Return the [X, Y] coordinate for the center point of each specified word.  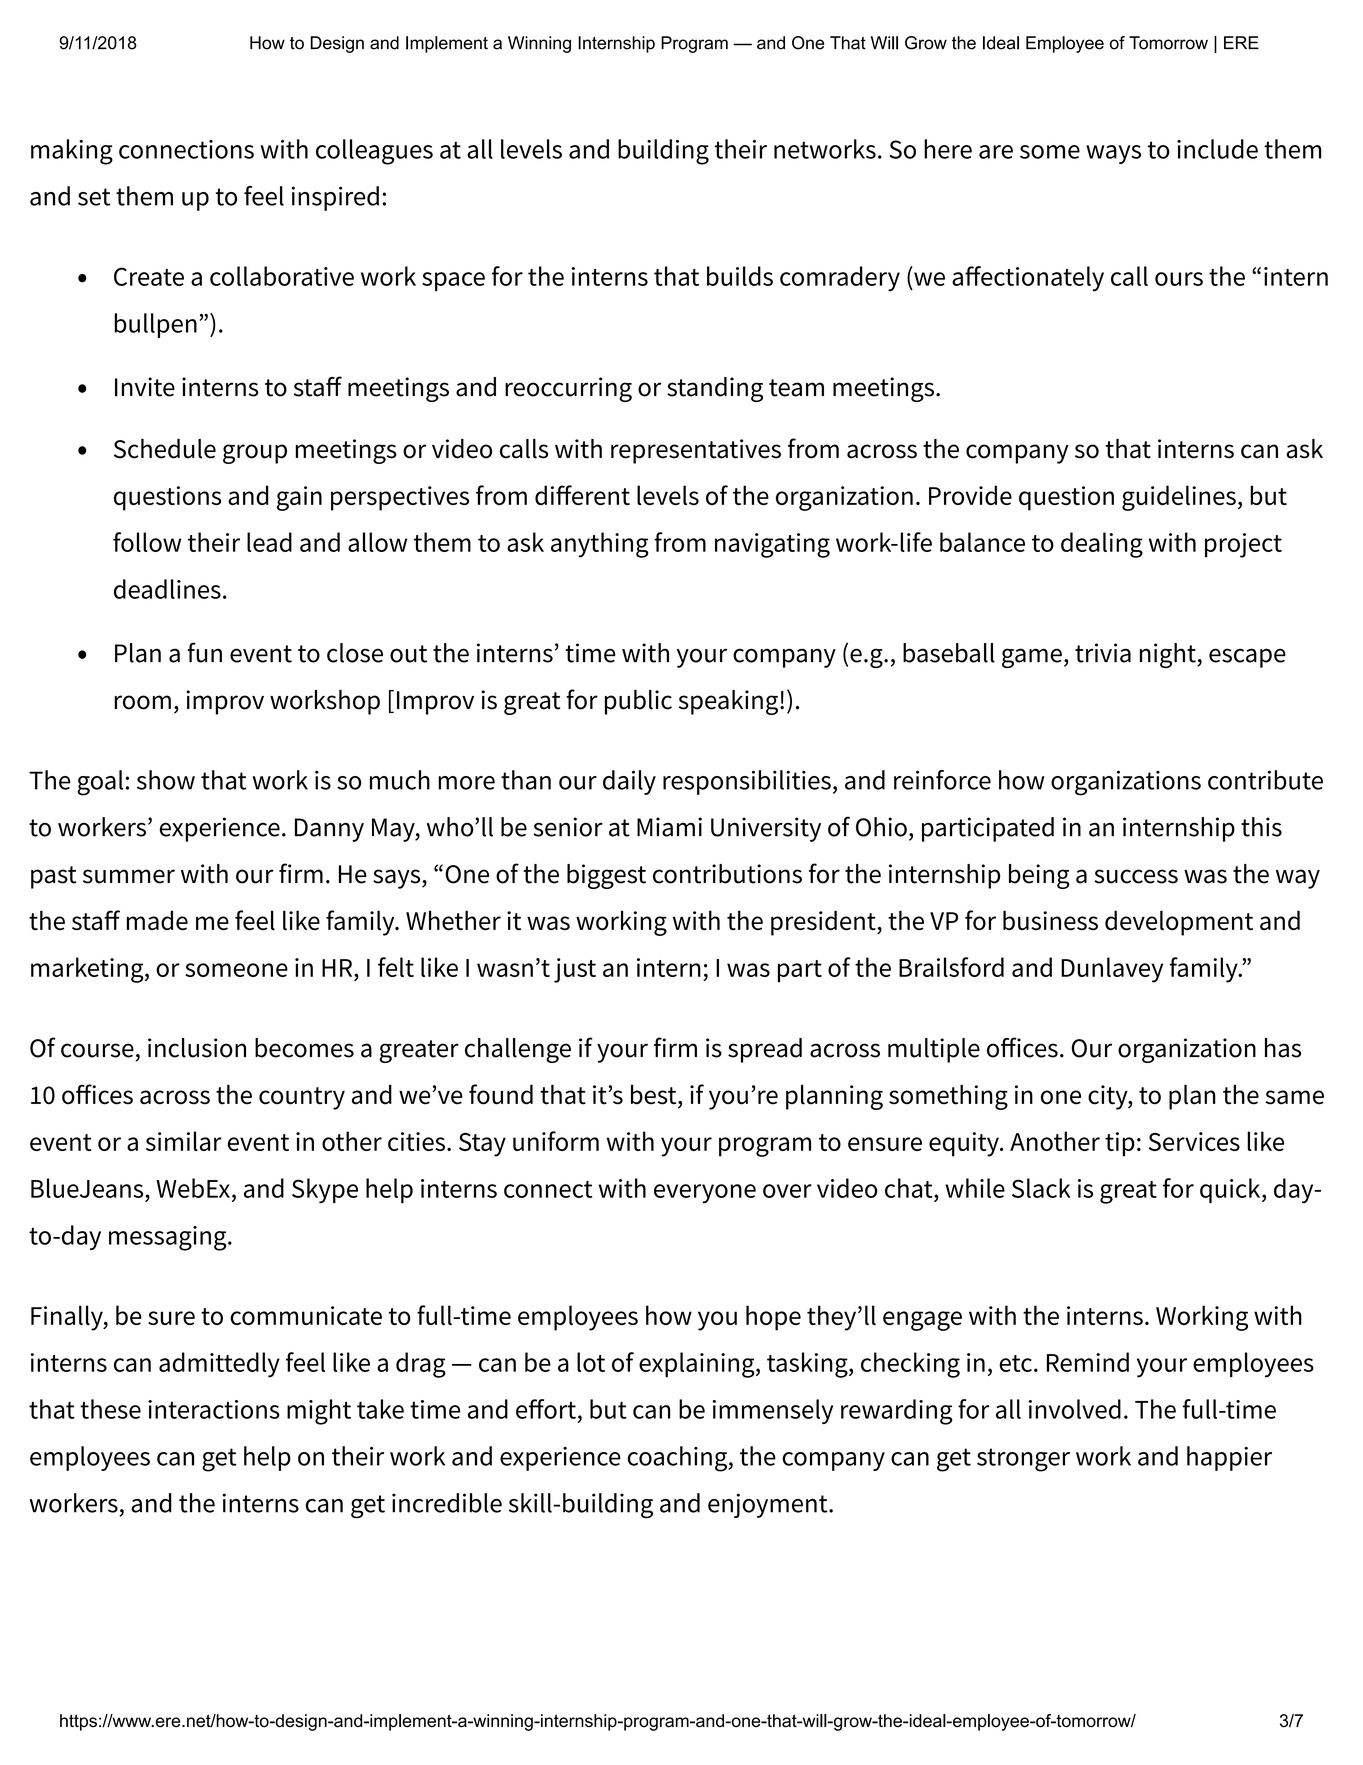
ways [1113, 154]
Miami [669, 827]
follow [147, 542]
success [1136, 876]
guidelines [1179, 498]
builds [740, 276]
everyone [705, 1194]
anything [600, 545]
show [166, 780]
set [94, 197]
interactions [214, 1409]
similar [184, 1141]
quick [1231, 1190]
